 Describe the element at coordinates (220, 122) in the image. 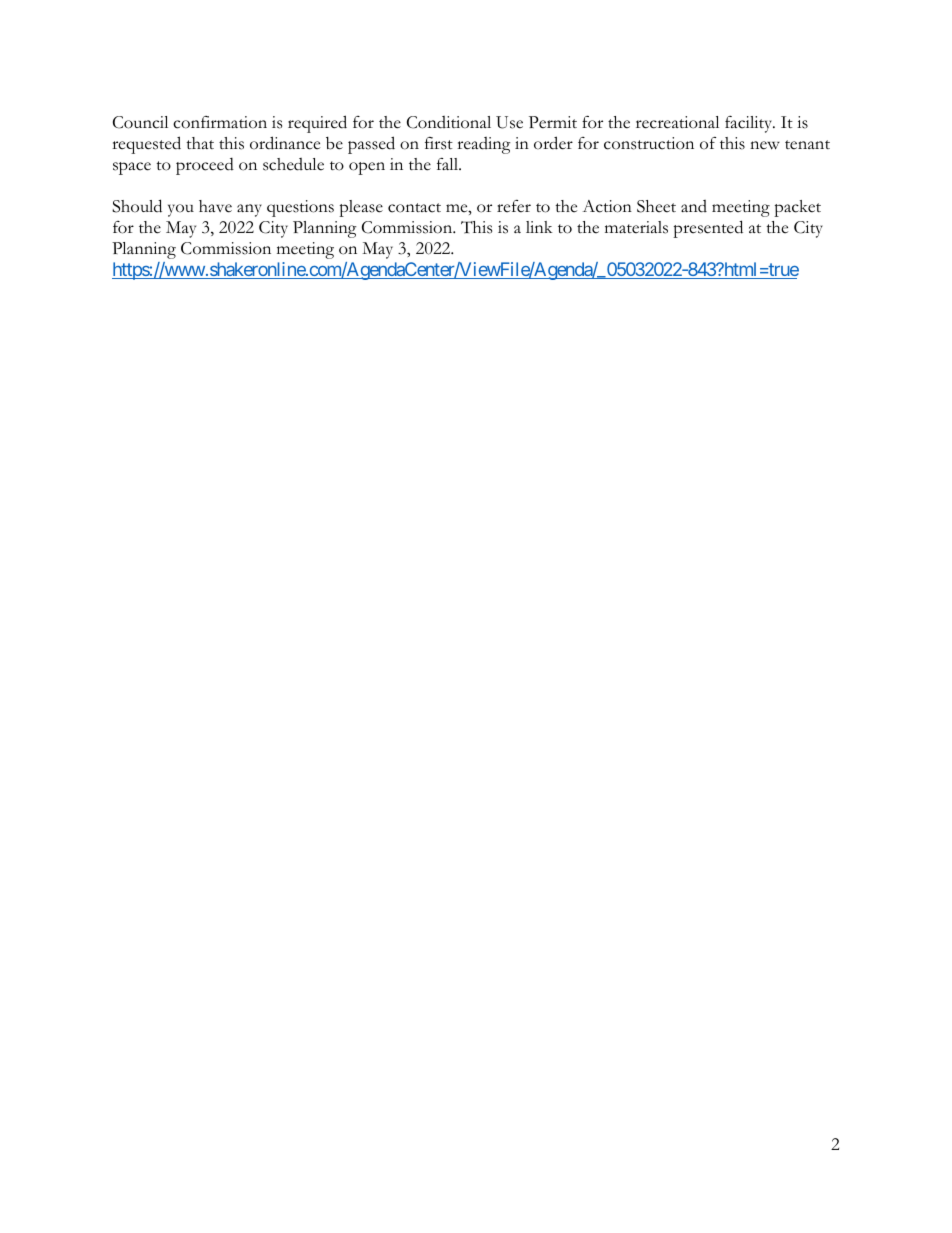

I see `confirmation` at that location.
